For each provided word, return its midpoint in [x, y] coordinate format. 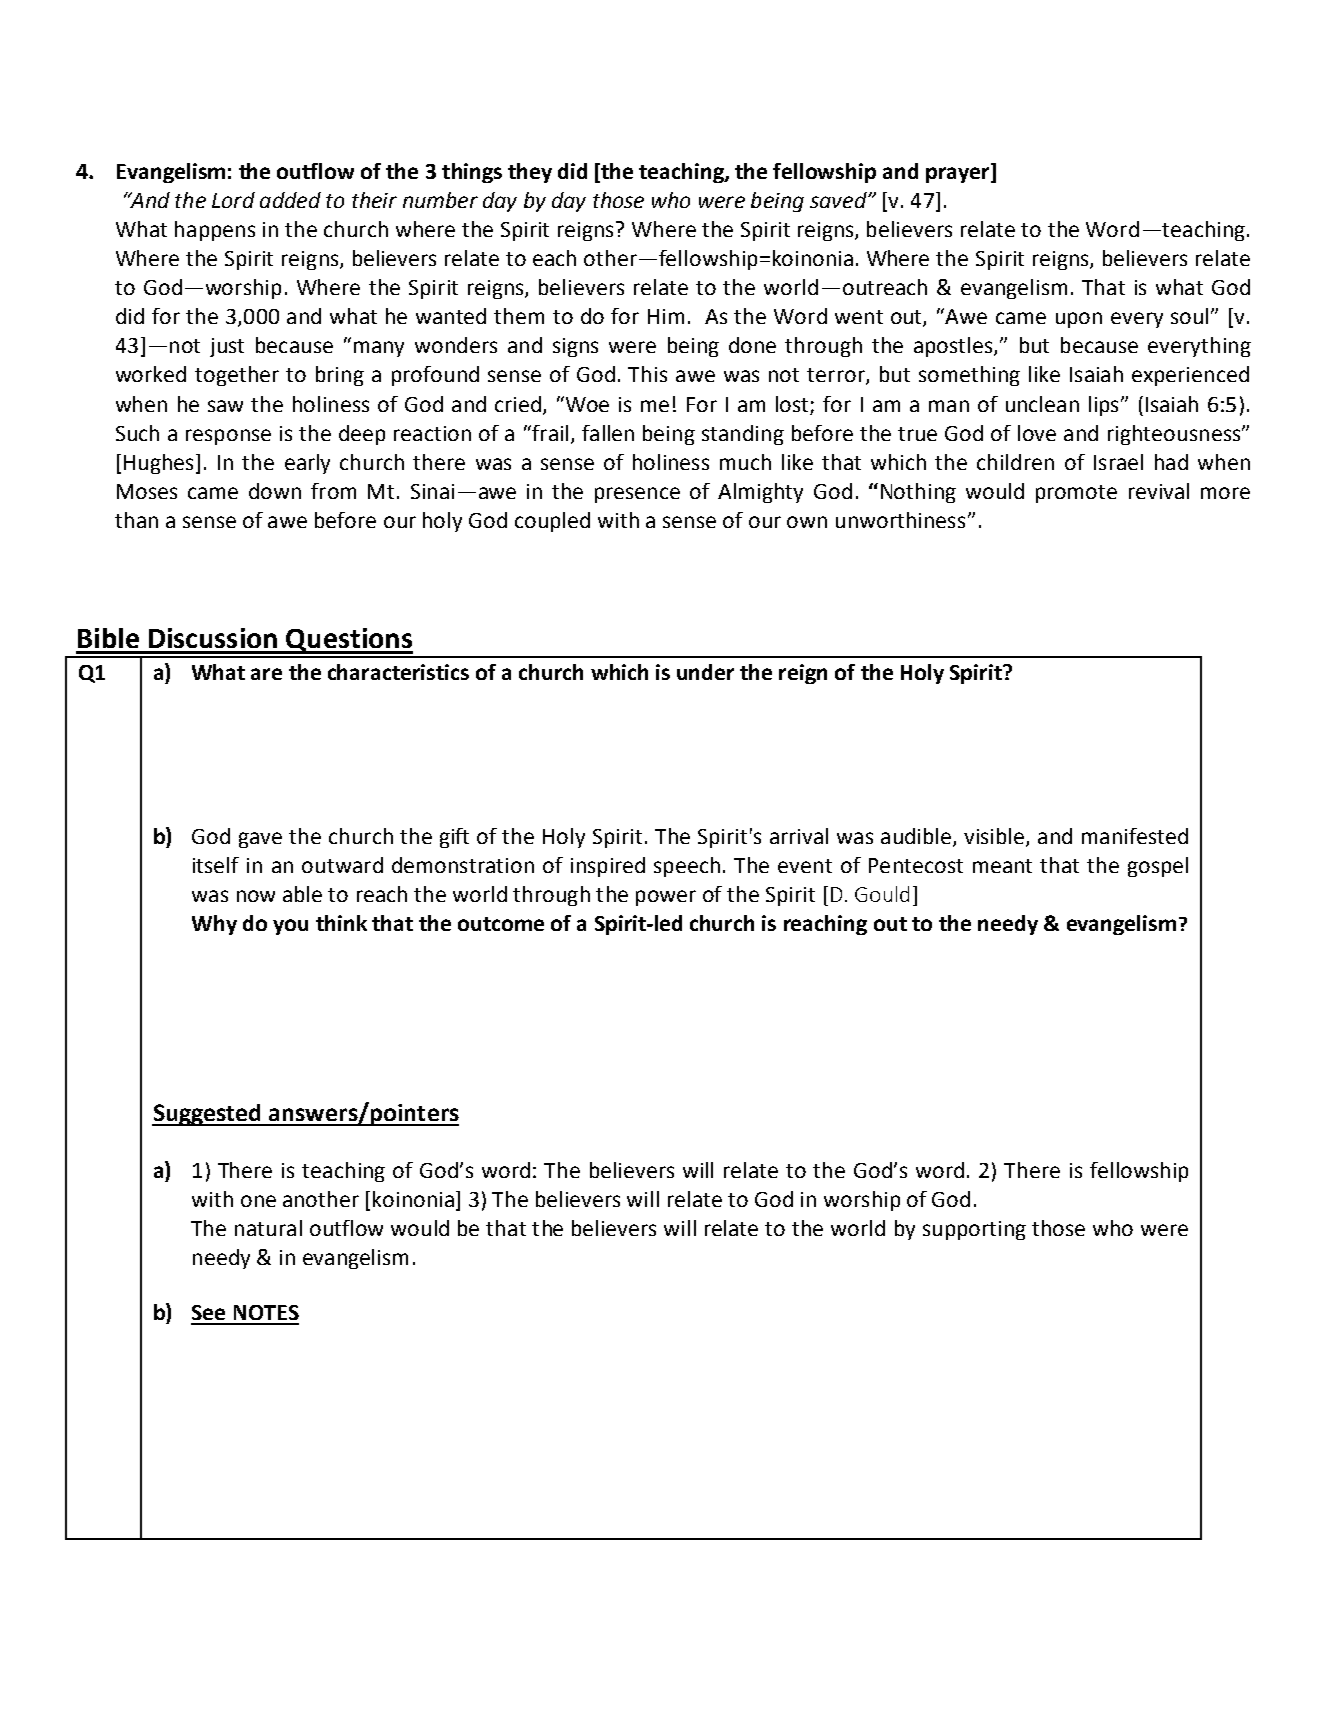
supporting [974, 1230]
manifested [1135, 836]
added [290, 200]
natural [268, 1228]
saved [839, 200]
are [266, 674]
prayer [959, 175]
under [705, 672]
